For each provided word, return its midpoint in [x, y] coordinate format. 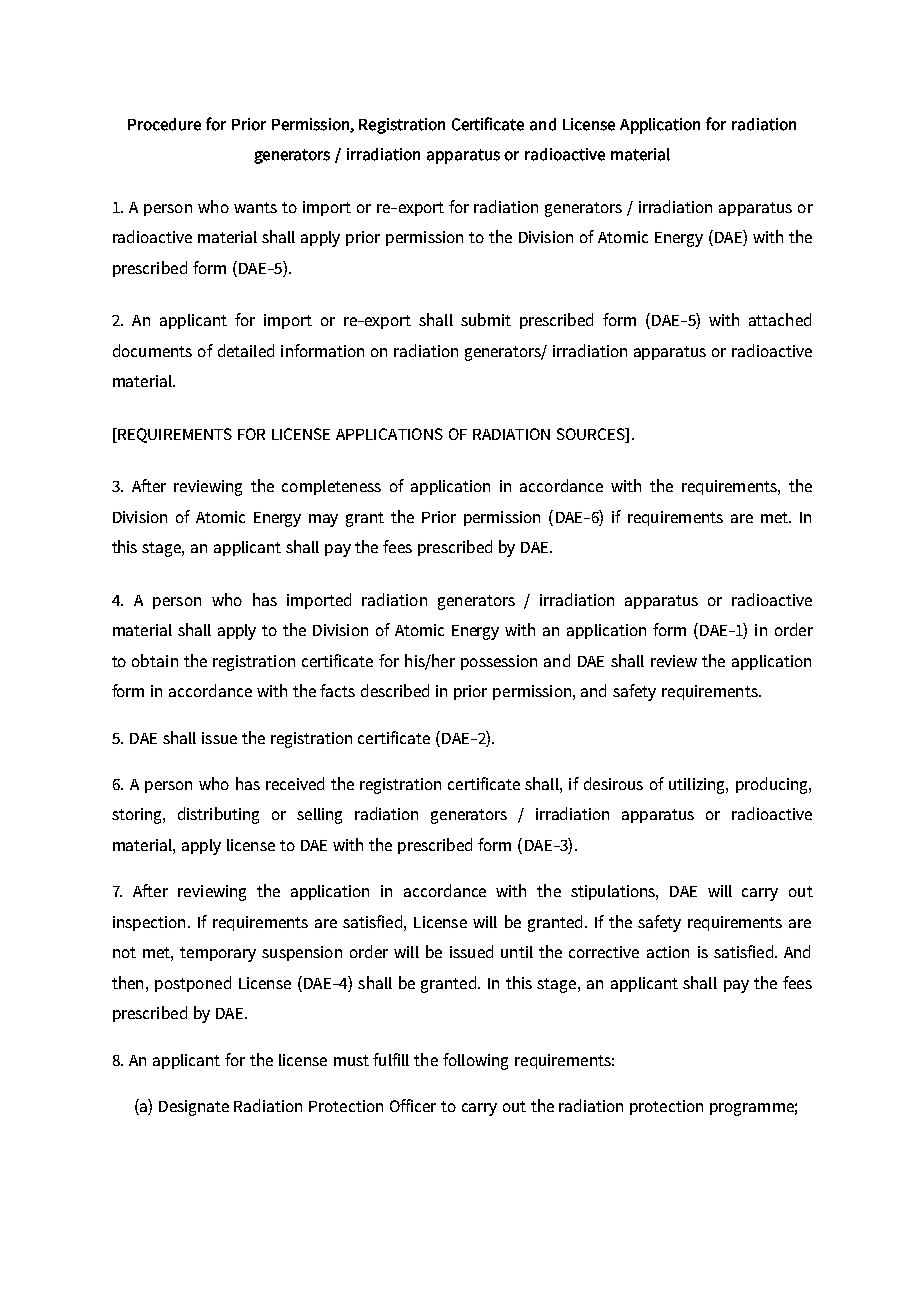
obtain [155, 660]
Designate [194, 1108]
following [475, 1061]
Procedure [164, 124]
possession [499, 662]
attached [780, 319]
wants [255, 207]
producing [773, 785]
